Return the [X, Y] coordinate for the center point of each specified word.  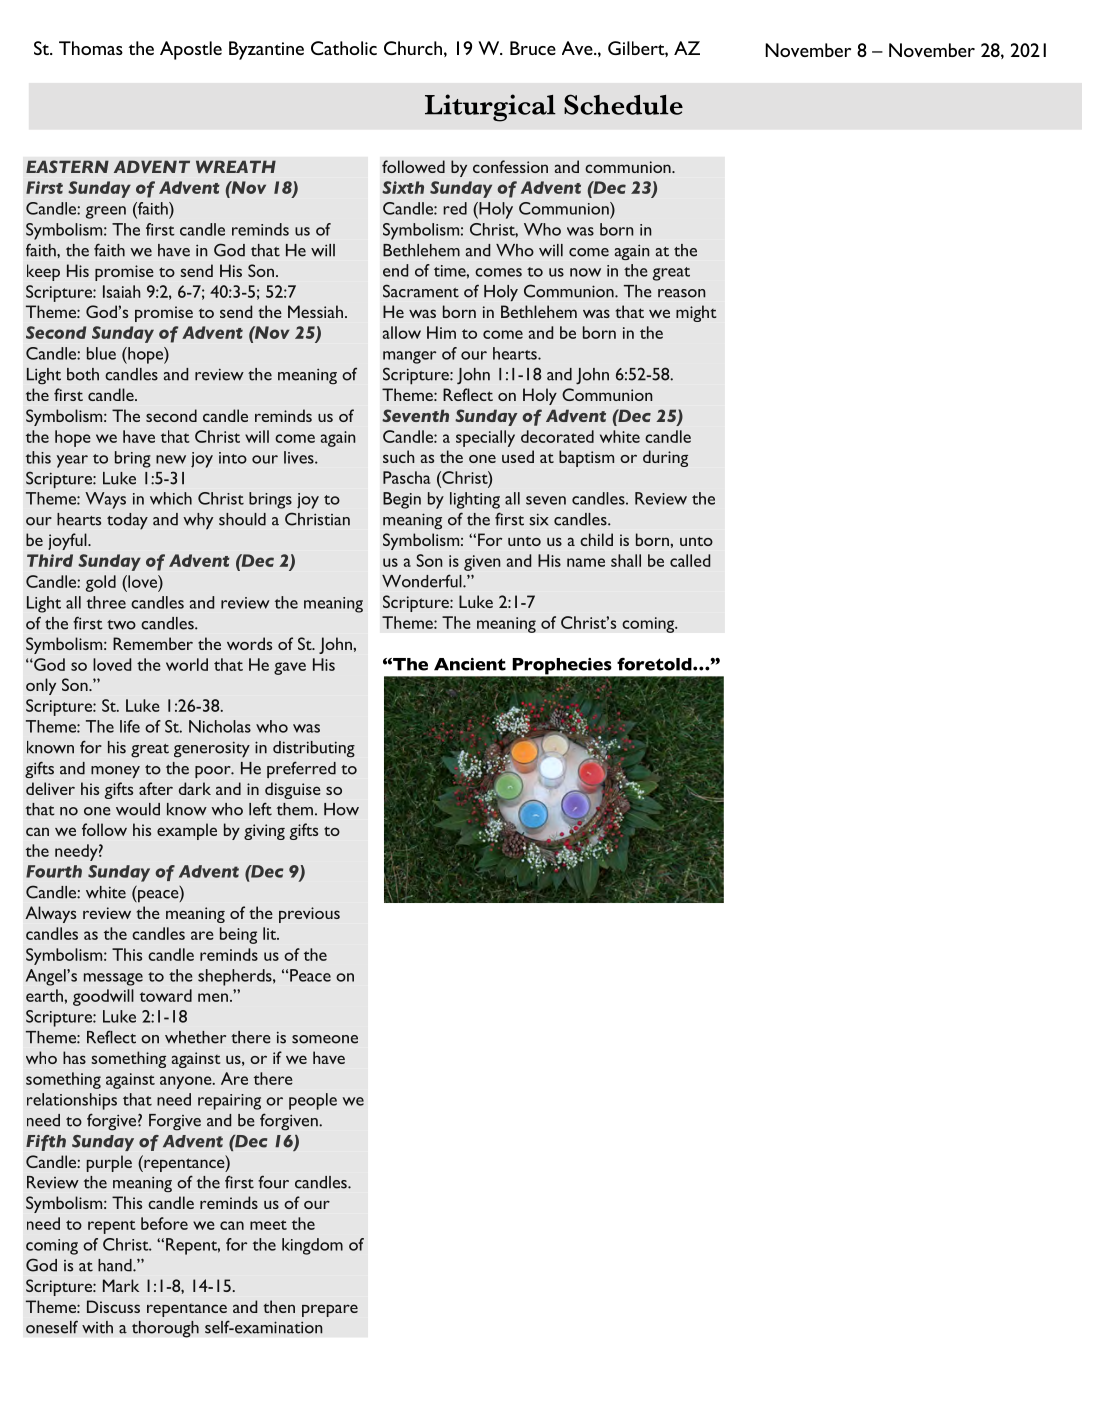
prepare [330, 1310]
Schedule [623, 104]
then [279, 1306]
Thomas [91, 48]
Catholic [344, 48]
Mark [121, 1285]
